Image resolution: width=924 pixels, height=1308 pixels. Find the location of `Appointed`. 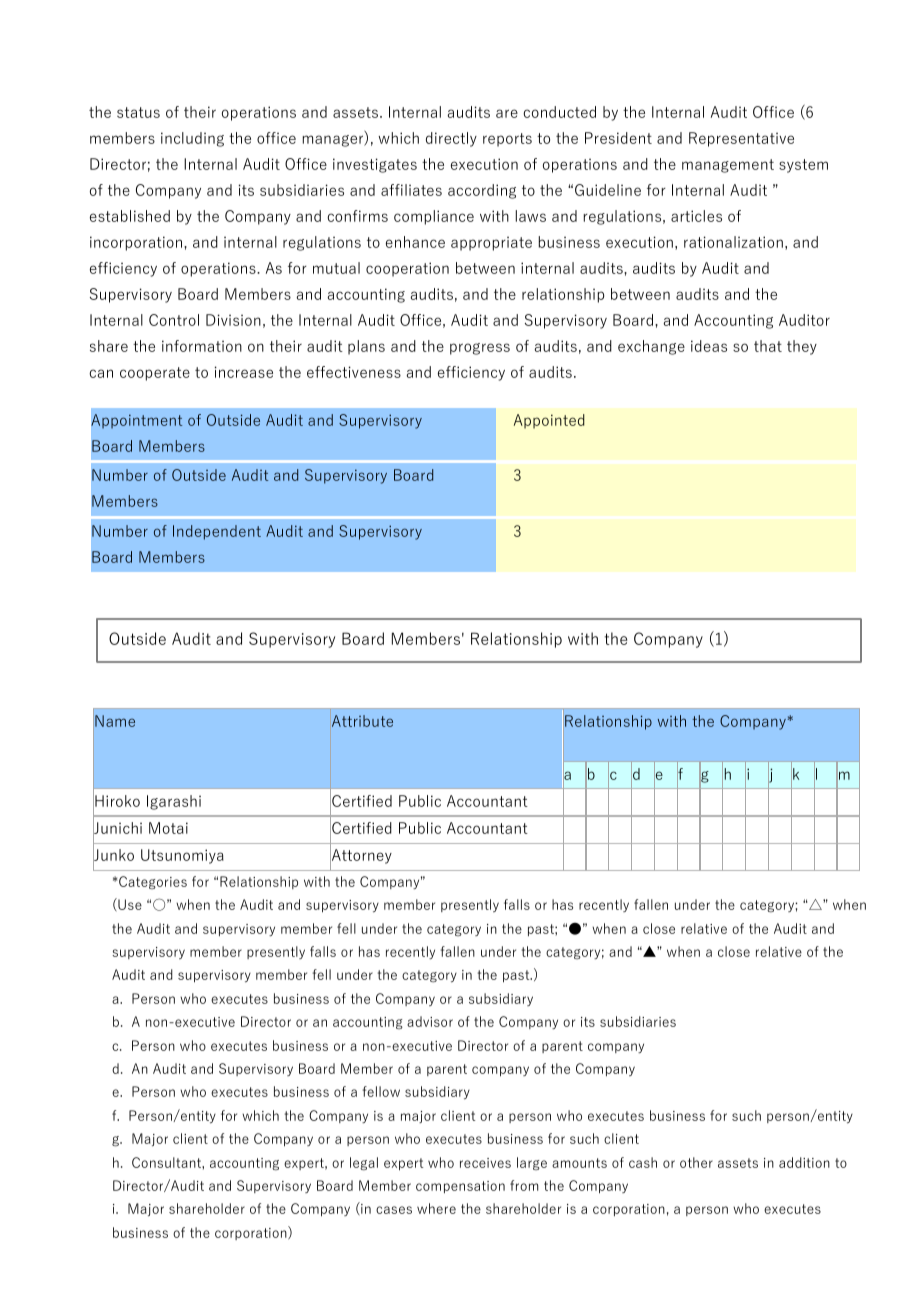

Appointed is located at coordinates (549, 421).
